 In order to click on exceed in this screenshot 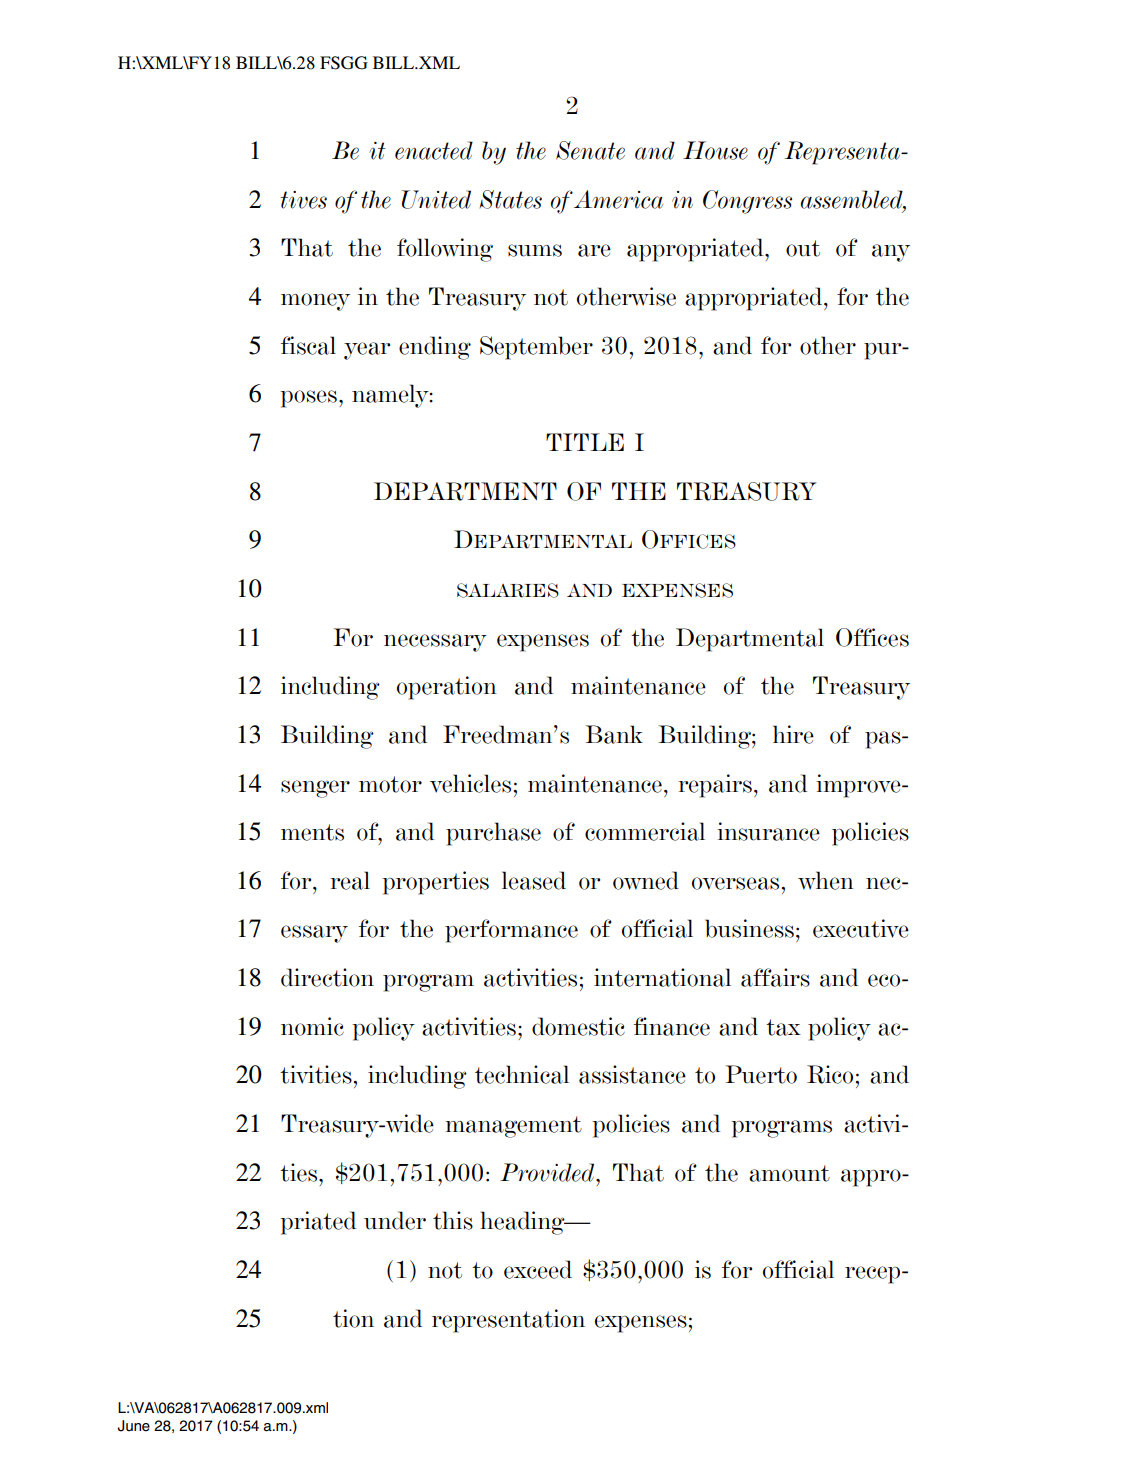, I will do `click(538, 1269)`.
